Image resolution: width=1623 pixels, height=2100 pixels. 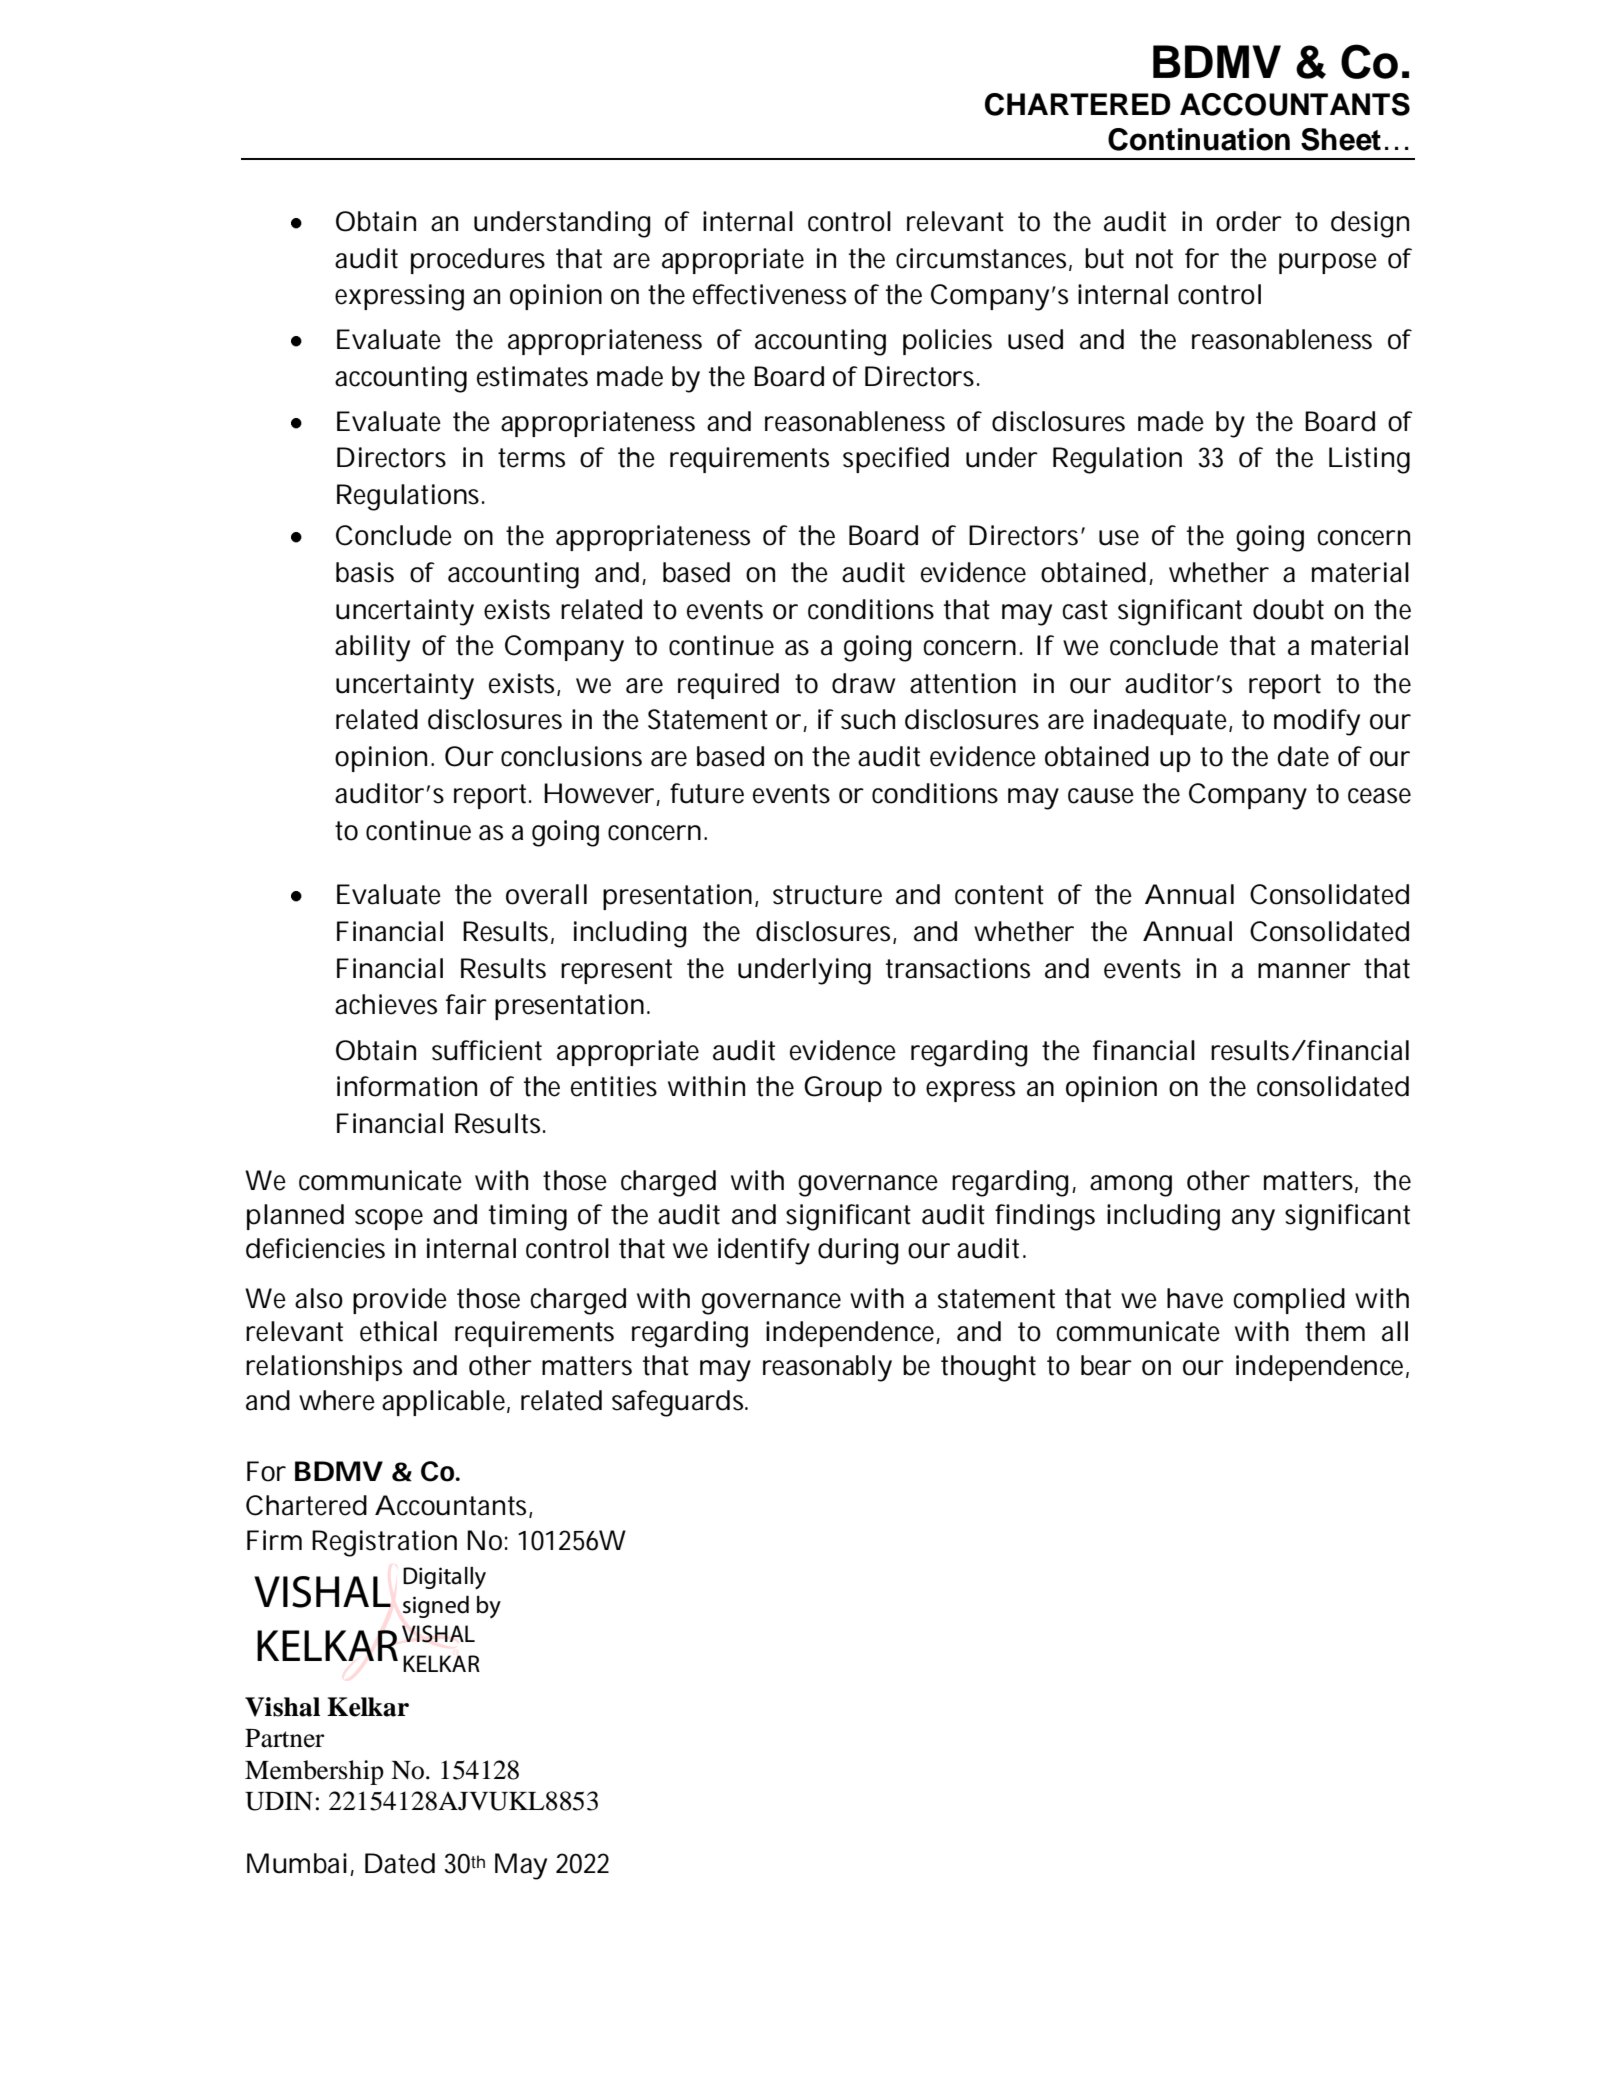 What do you see at coordinates (1335, 1331) in the document?
I see `them` at bounding box center [1335, 1331].
